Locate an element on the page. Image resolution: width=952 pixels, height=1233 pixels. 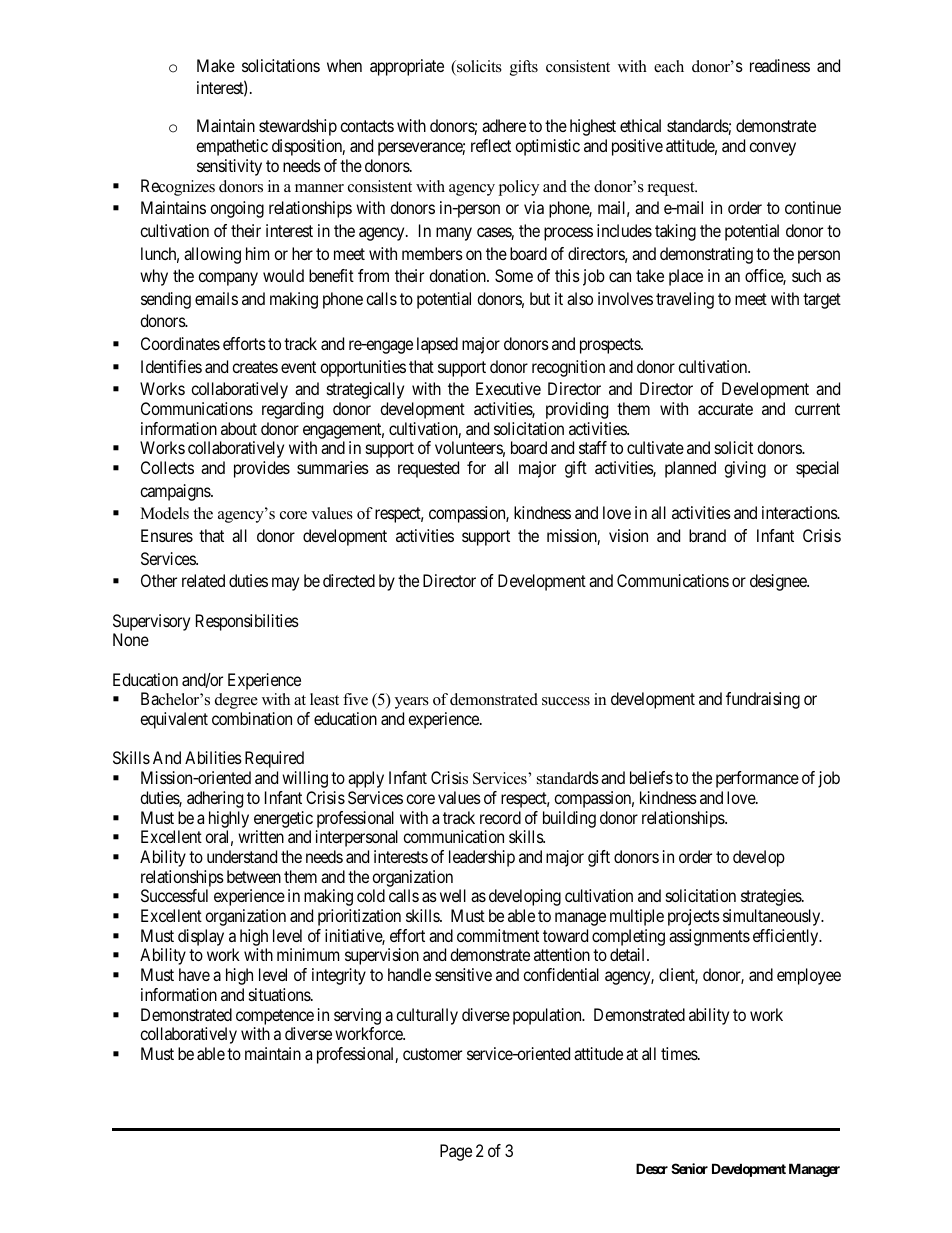
record is located at coordinates (500, 817).
